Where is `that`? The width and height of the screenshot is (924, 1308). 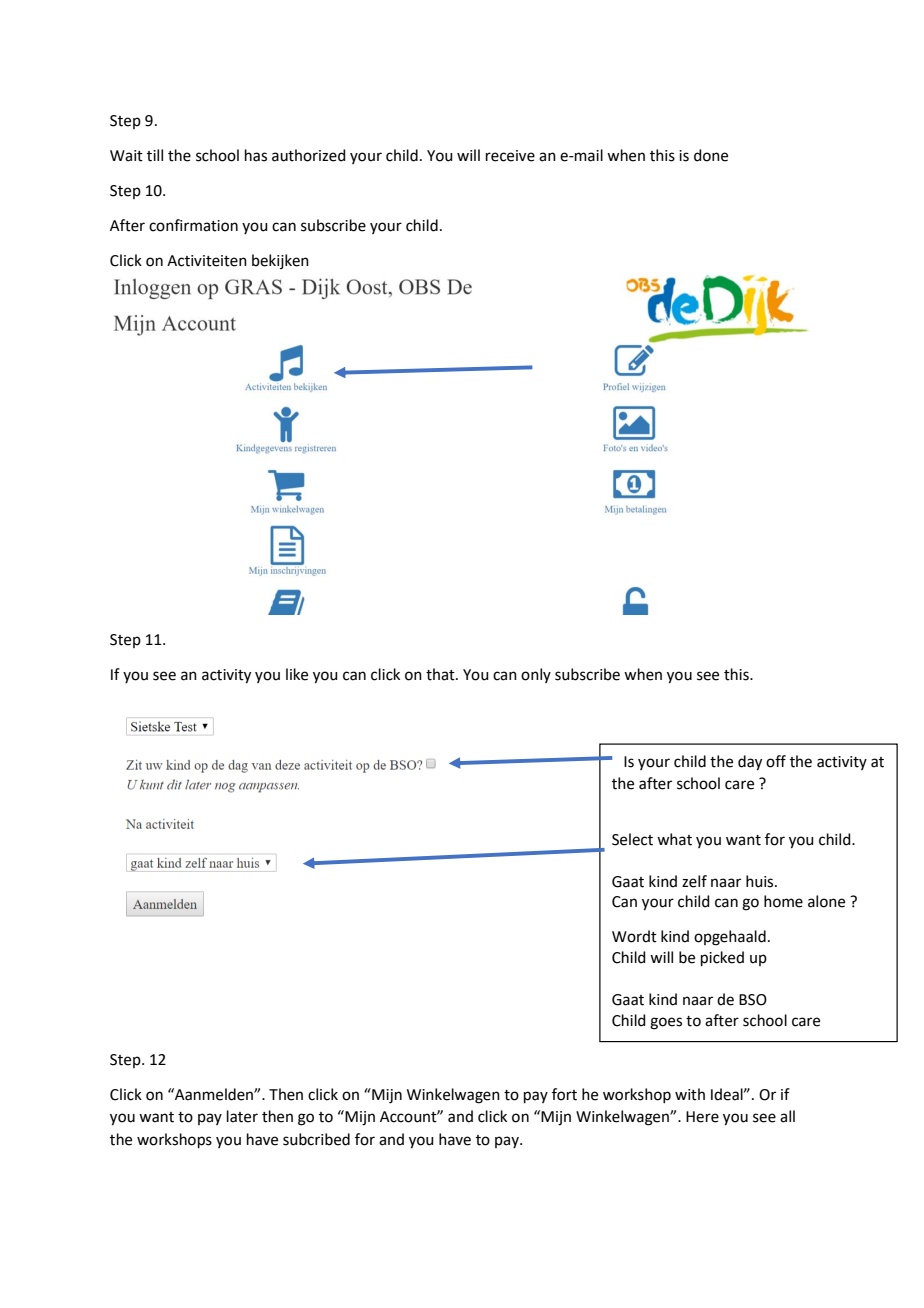
that is located at coordinates (441, 674).
